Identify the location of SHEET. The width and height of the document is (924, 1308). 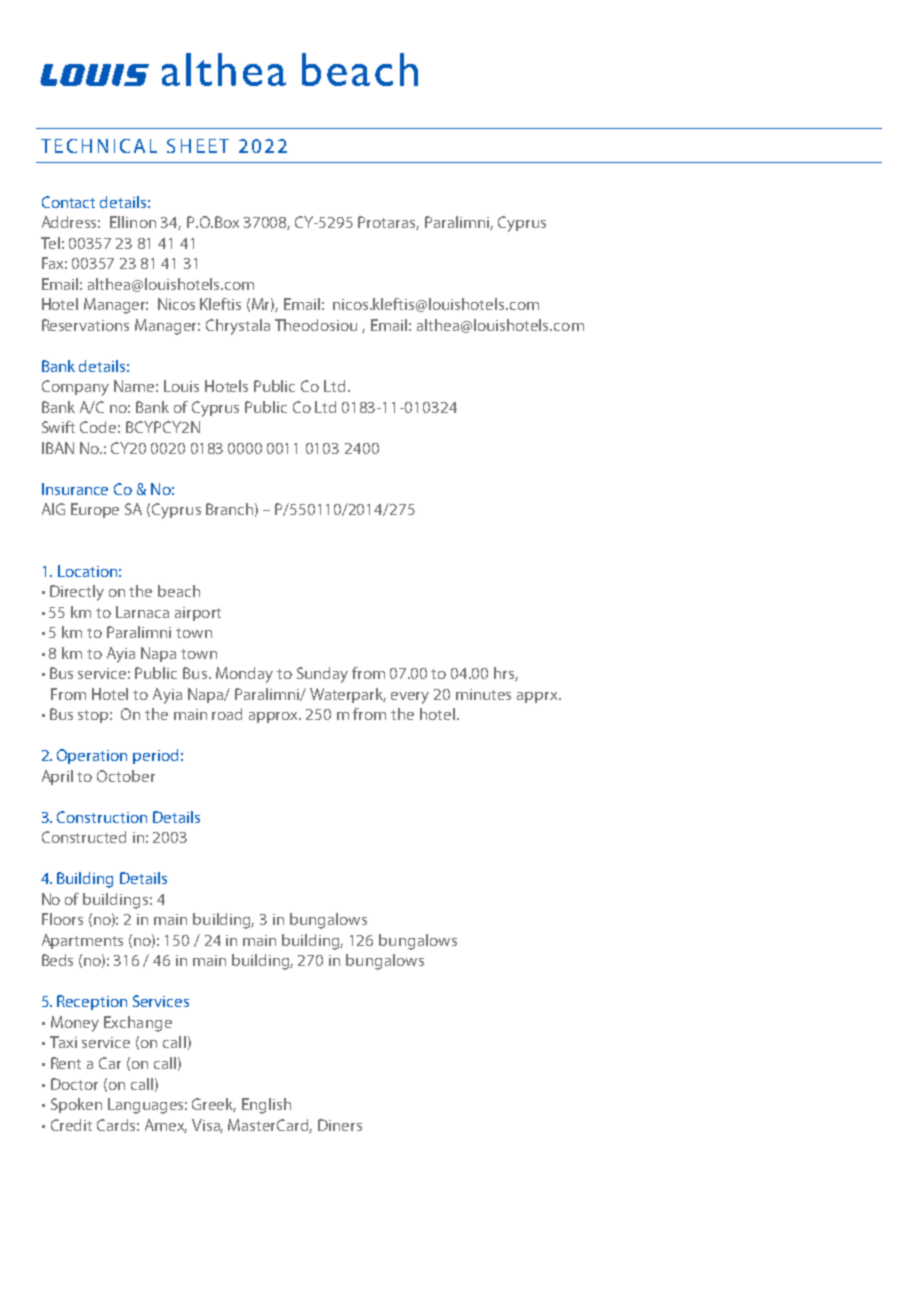
(198, 146).
